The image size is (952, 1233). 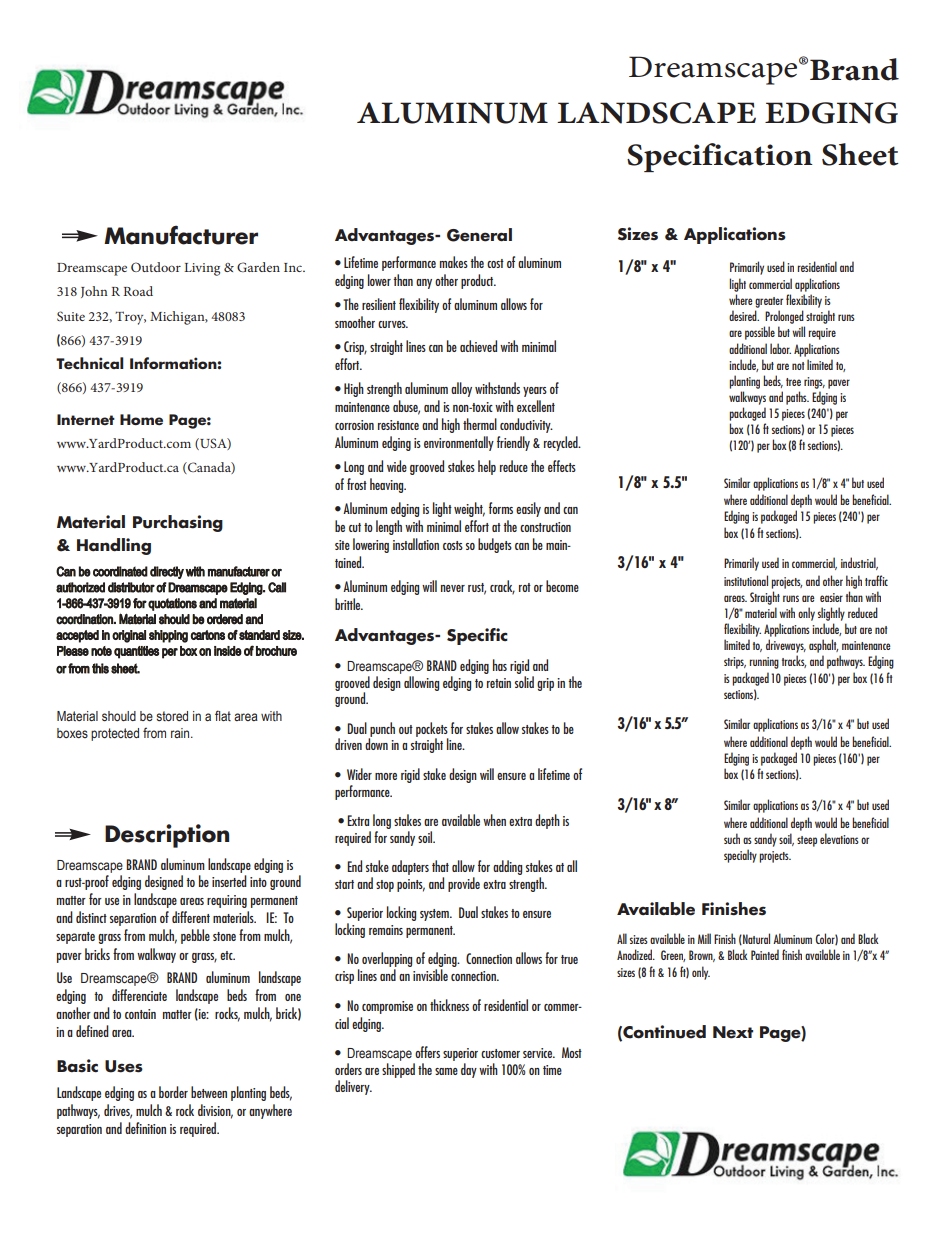 I want to click on border, so click(x=173, y=1092).
